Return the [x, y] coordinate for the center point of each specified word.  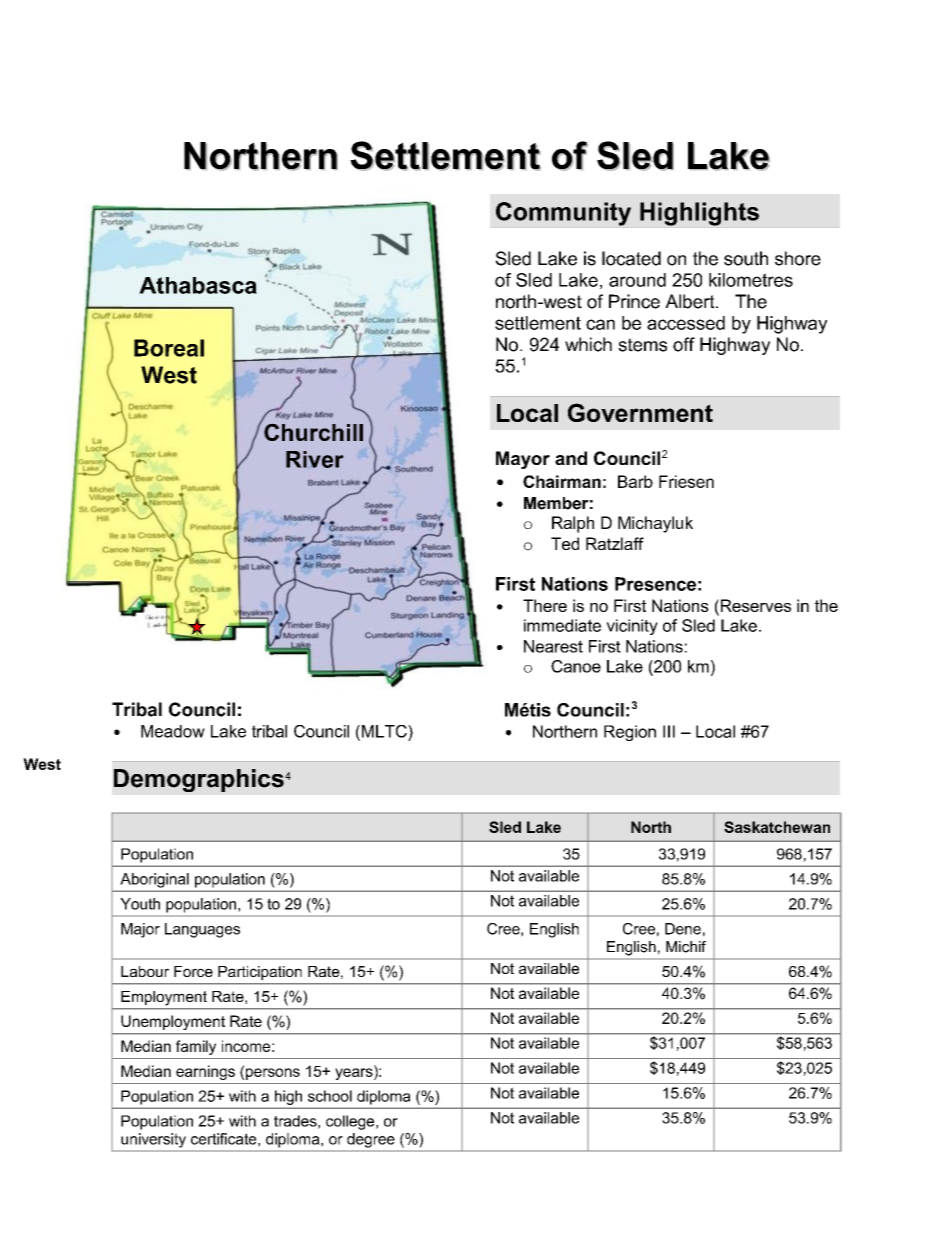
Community [563, 214]
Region [630, 733]
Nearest [553, 646]
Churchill [313, 432]
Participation [260, 973]
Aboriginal [155, 880]
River [315, 459]
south [746, 258]
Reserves [754, 605]
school [330, 1096]
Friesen [686, 481]
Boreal [169, 348]
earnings [205, 1072]
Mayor [523, 460]
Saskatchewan [777, 827]
